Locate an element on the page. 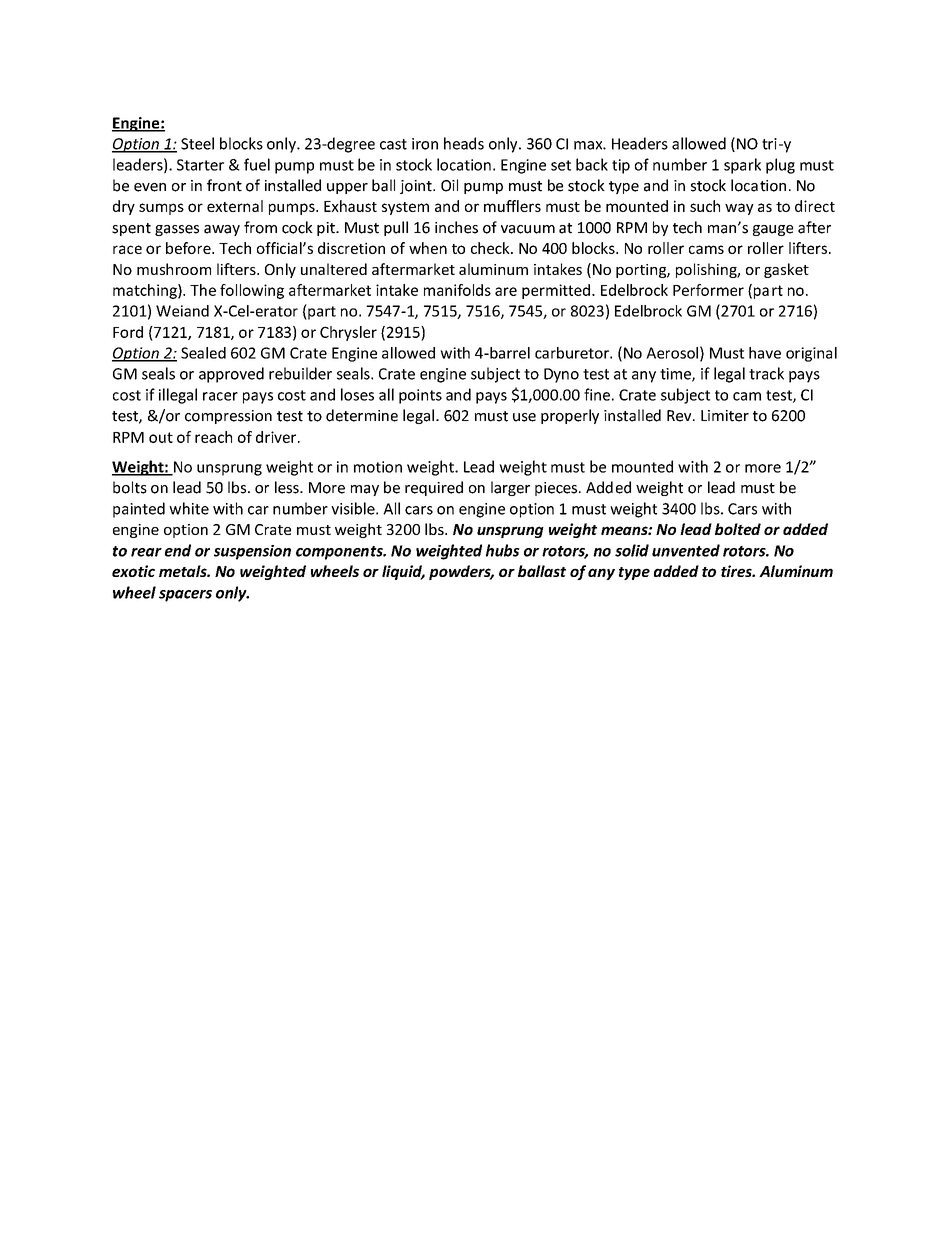 The image size is (952, 1233). Starter is located at coordinates (200, 165).
